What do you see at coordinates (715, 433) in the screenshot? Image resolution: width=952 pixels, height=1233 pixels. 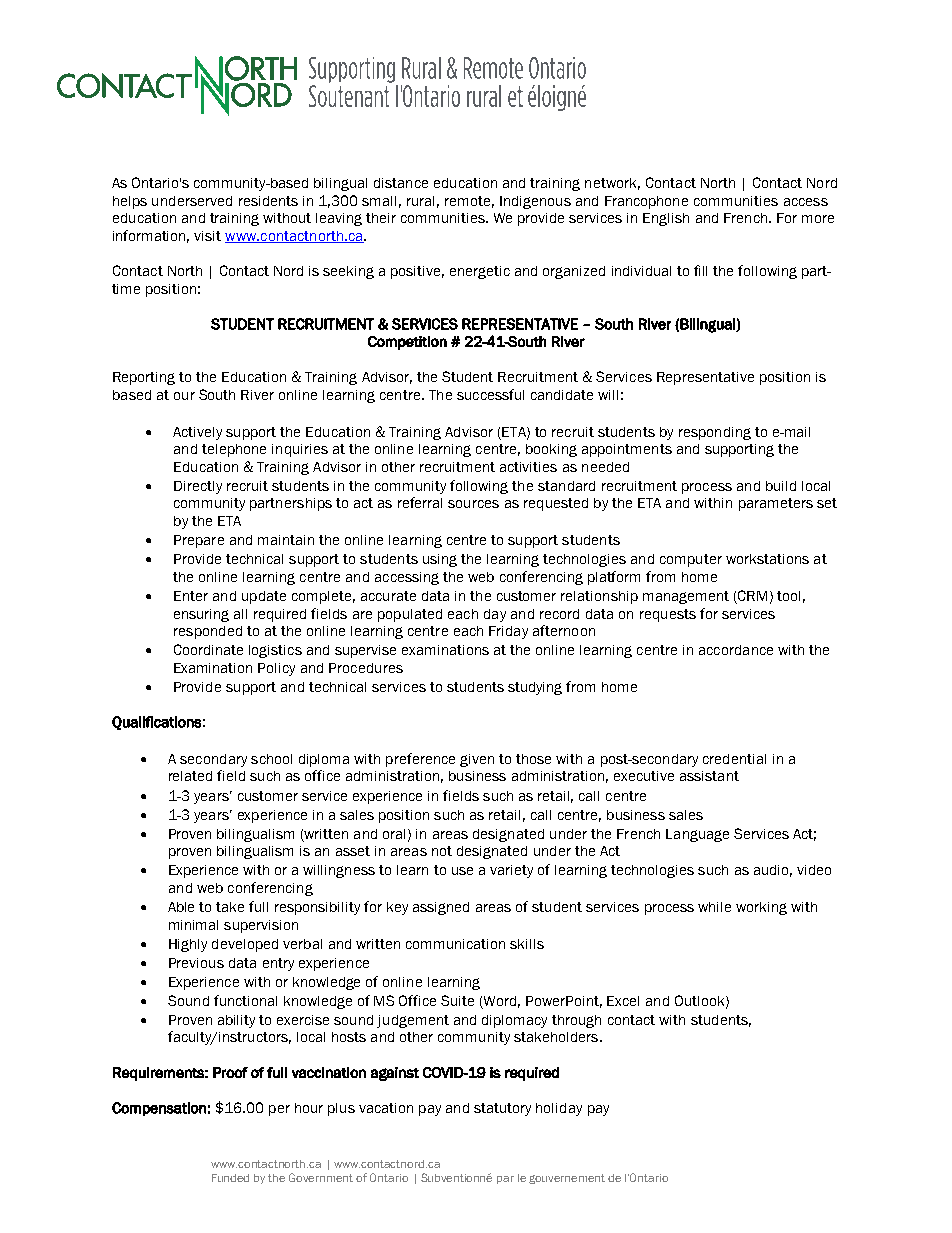 I see `responding` at bounding box center [715, 433].
